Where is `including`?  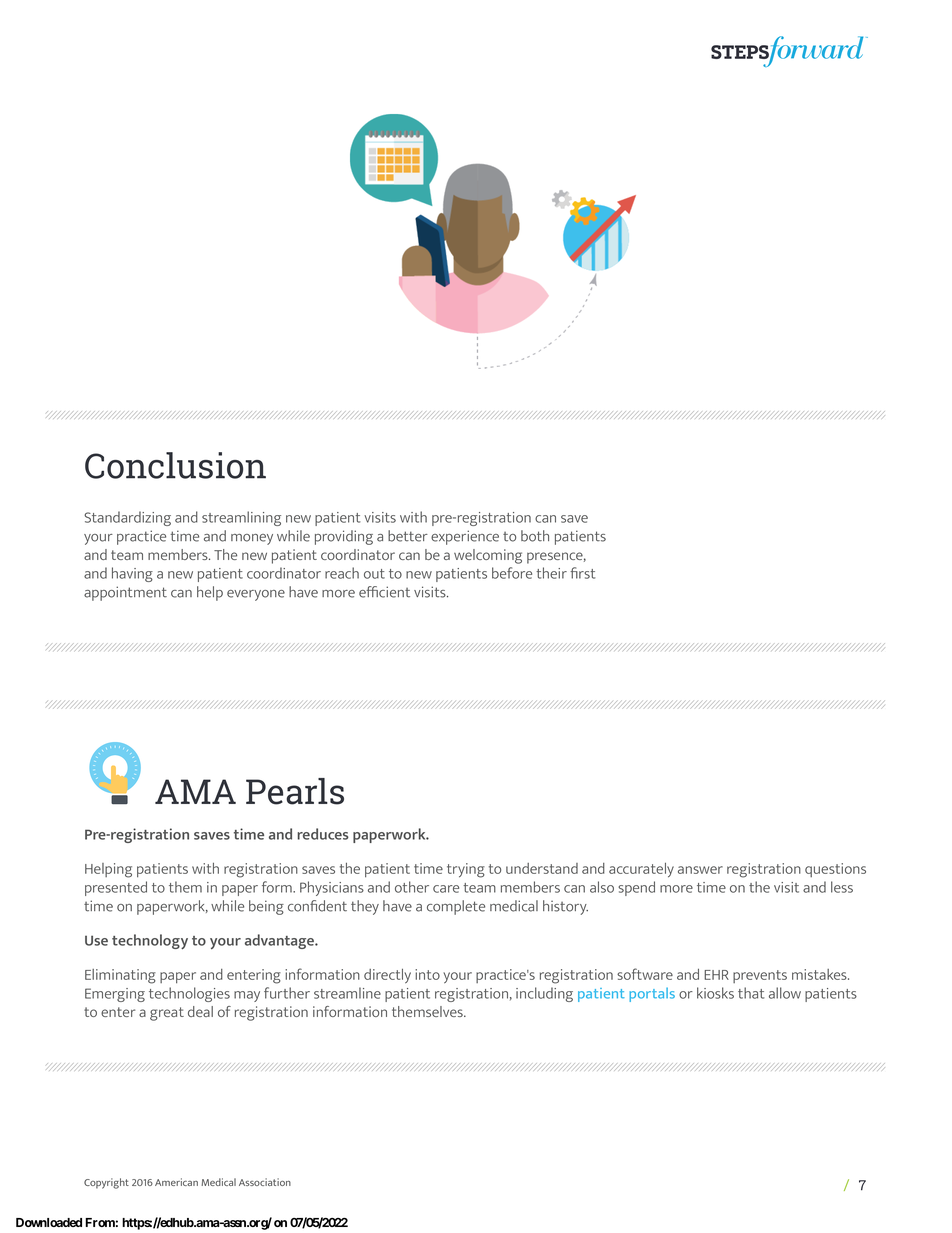
including is located at coordinates (544, 994).
